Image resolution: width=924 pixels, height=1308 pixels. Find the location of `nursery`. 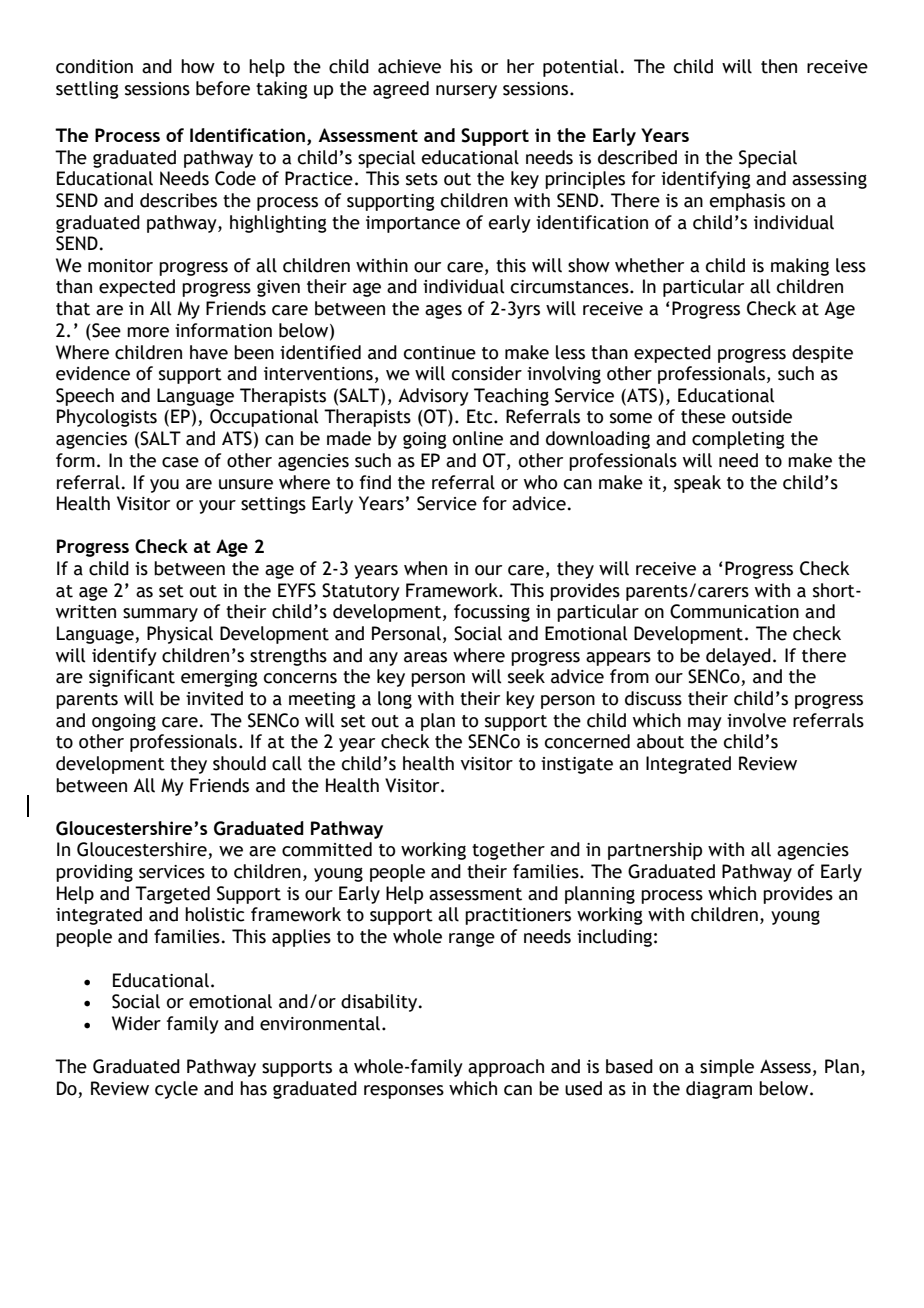

nursery is located at coordinates (466, 92).
